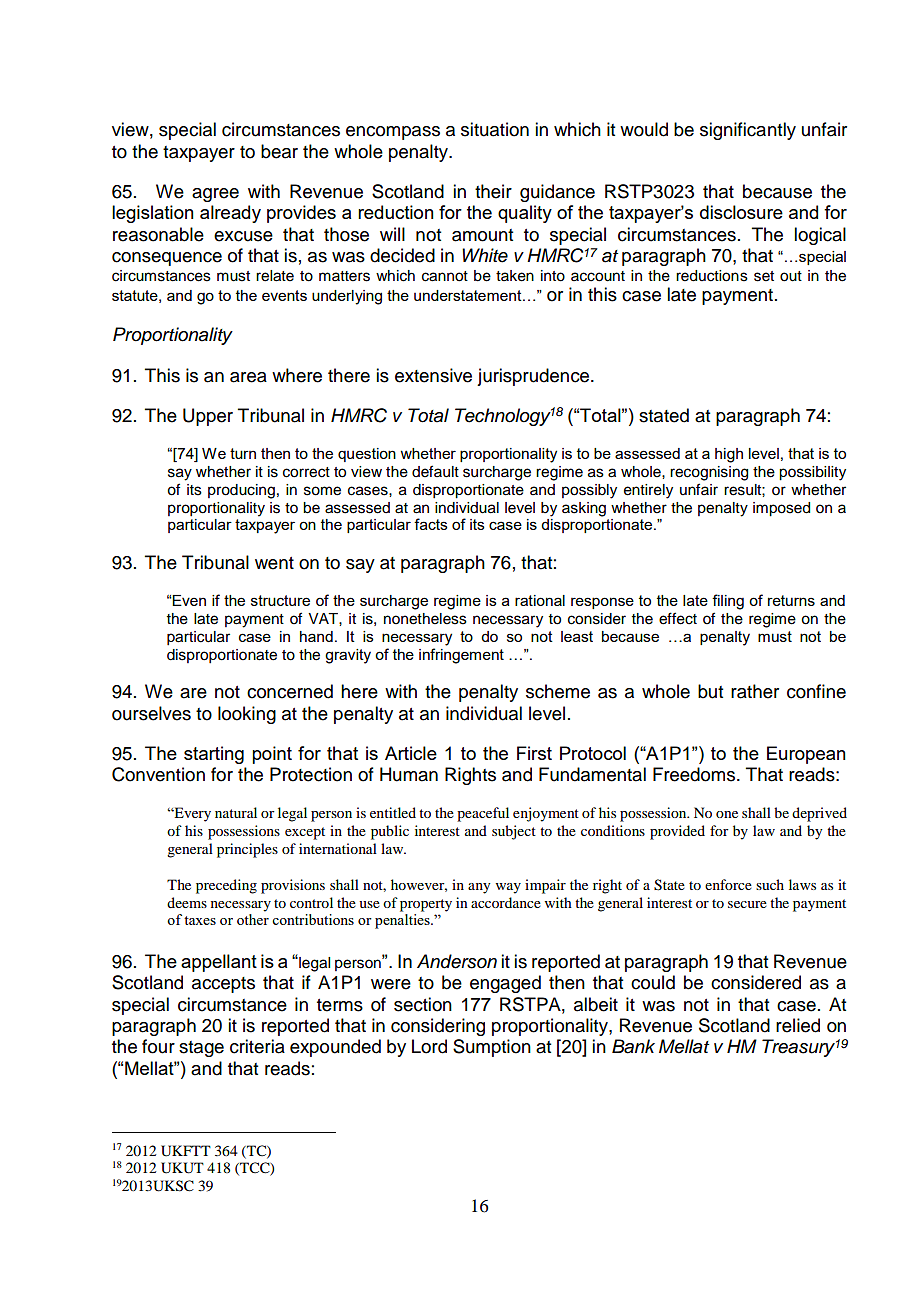 This document has height=1308, width=924. I want to click on situation, so click(495, 129).
